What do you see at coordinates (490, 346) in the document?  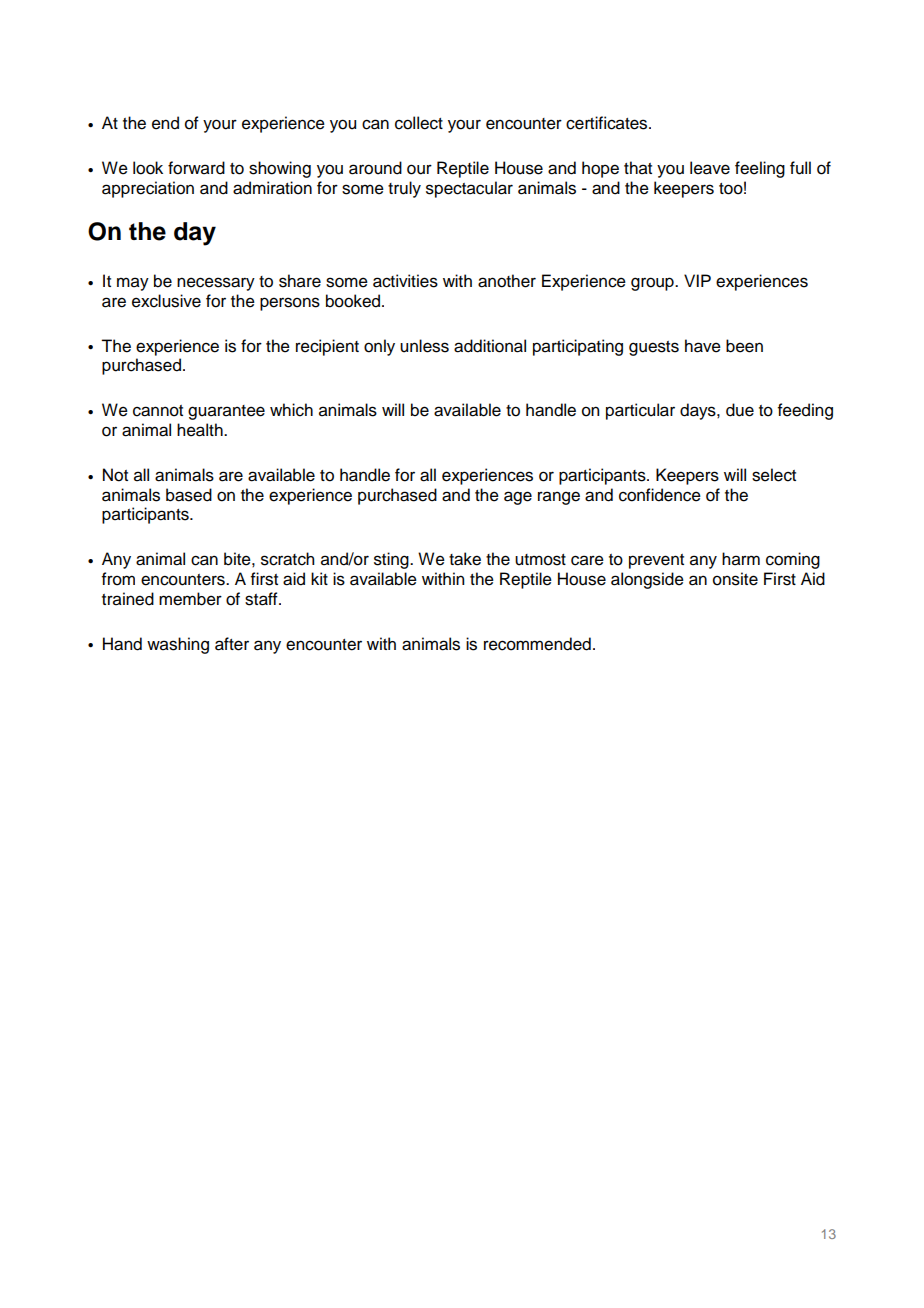 I see `additional` at bounding box center [490, 346].
